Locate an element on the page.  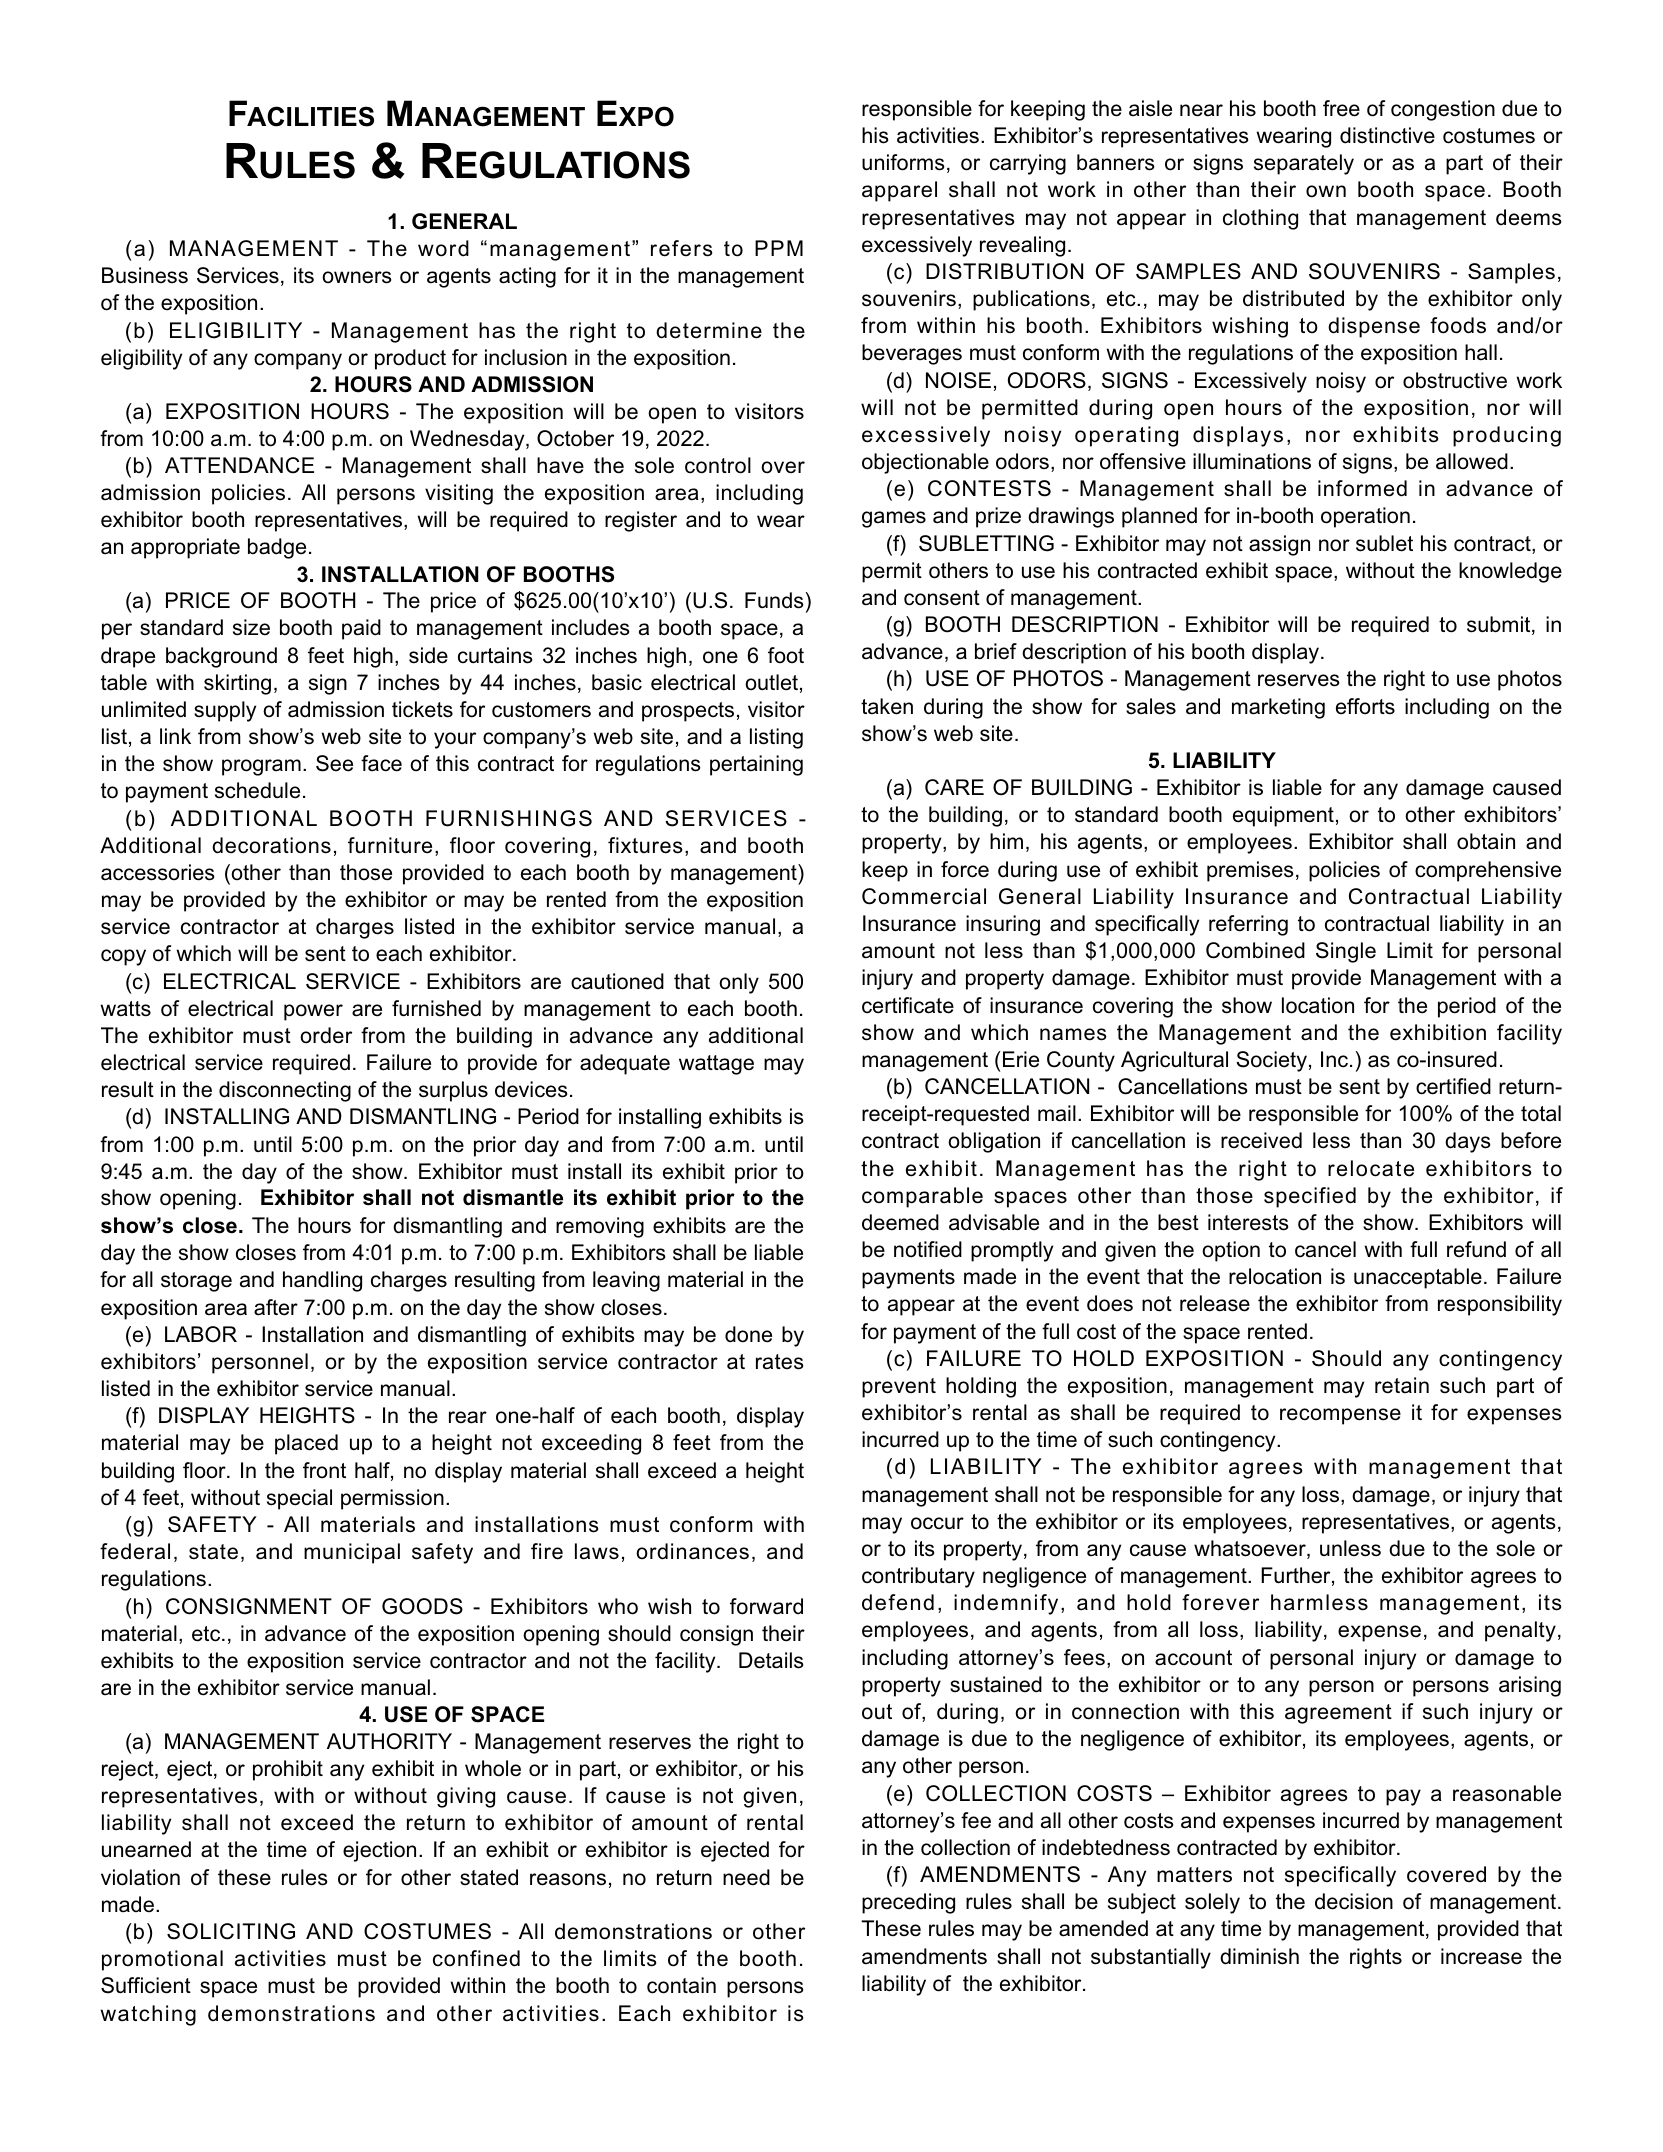
disconnecting is located at coordinates (285, 1091).
